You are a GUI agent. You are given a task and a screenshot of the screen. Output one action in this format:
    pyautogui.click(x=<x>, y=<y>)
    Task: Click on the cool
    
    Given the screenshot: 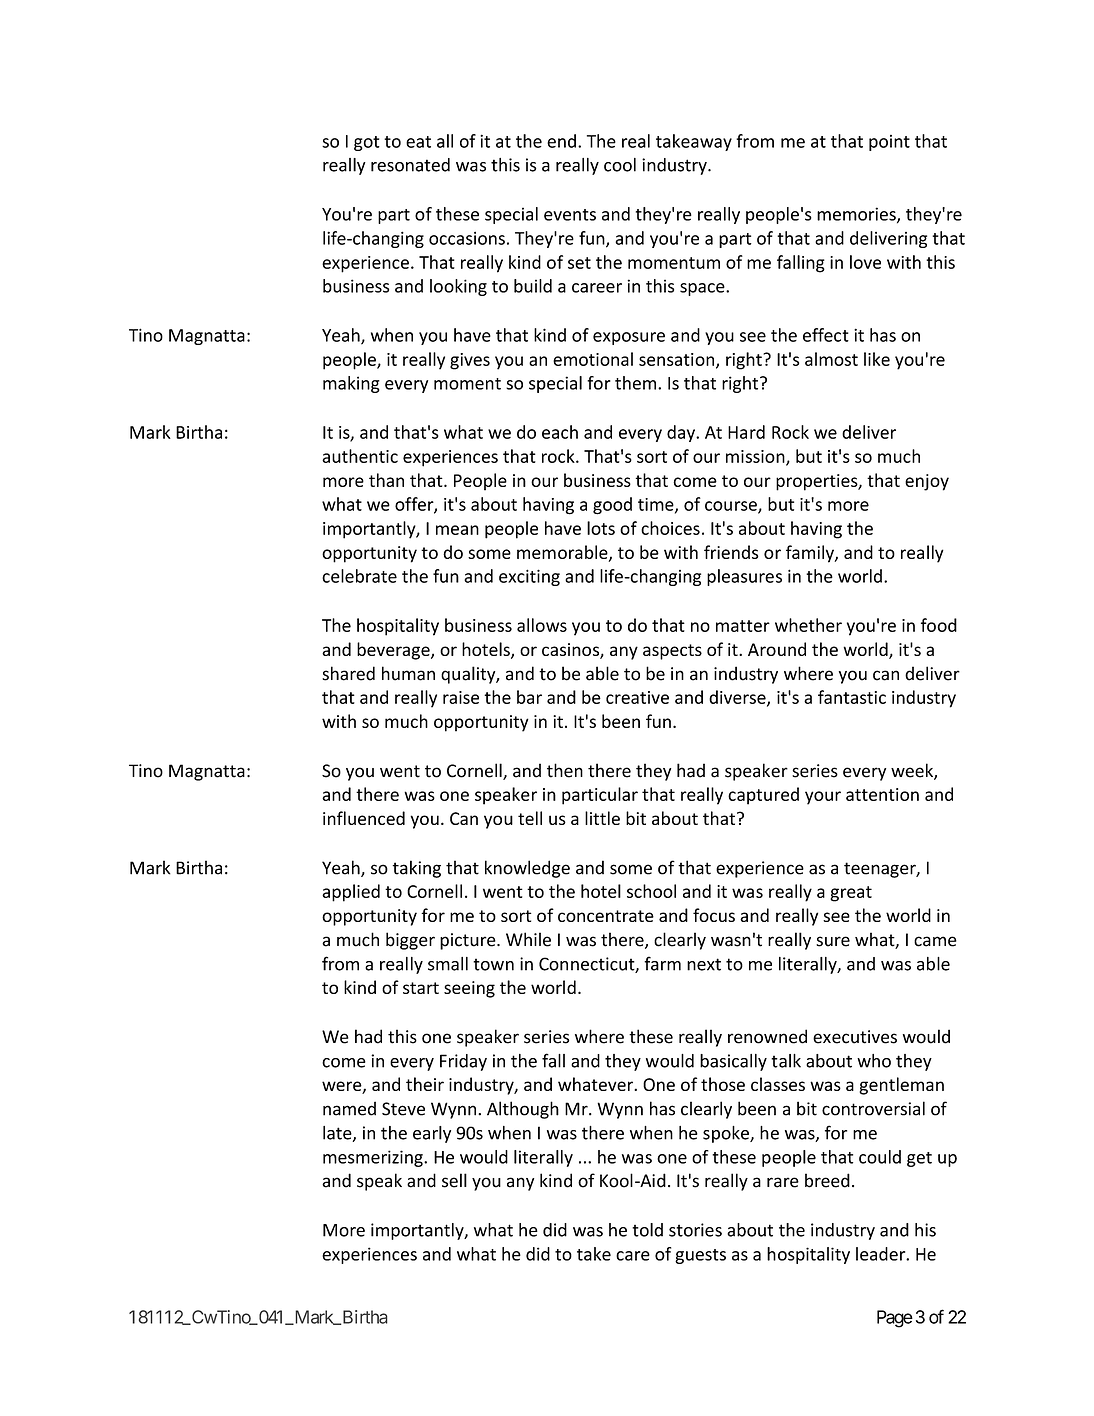 What is the action you would take?
    pyautogui.click(x=620, y=165)
